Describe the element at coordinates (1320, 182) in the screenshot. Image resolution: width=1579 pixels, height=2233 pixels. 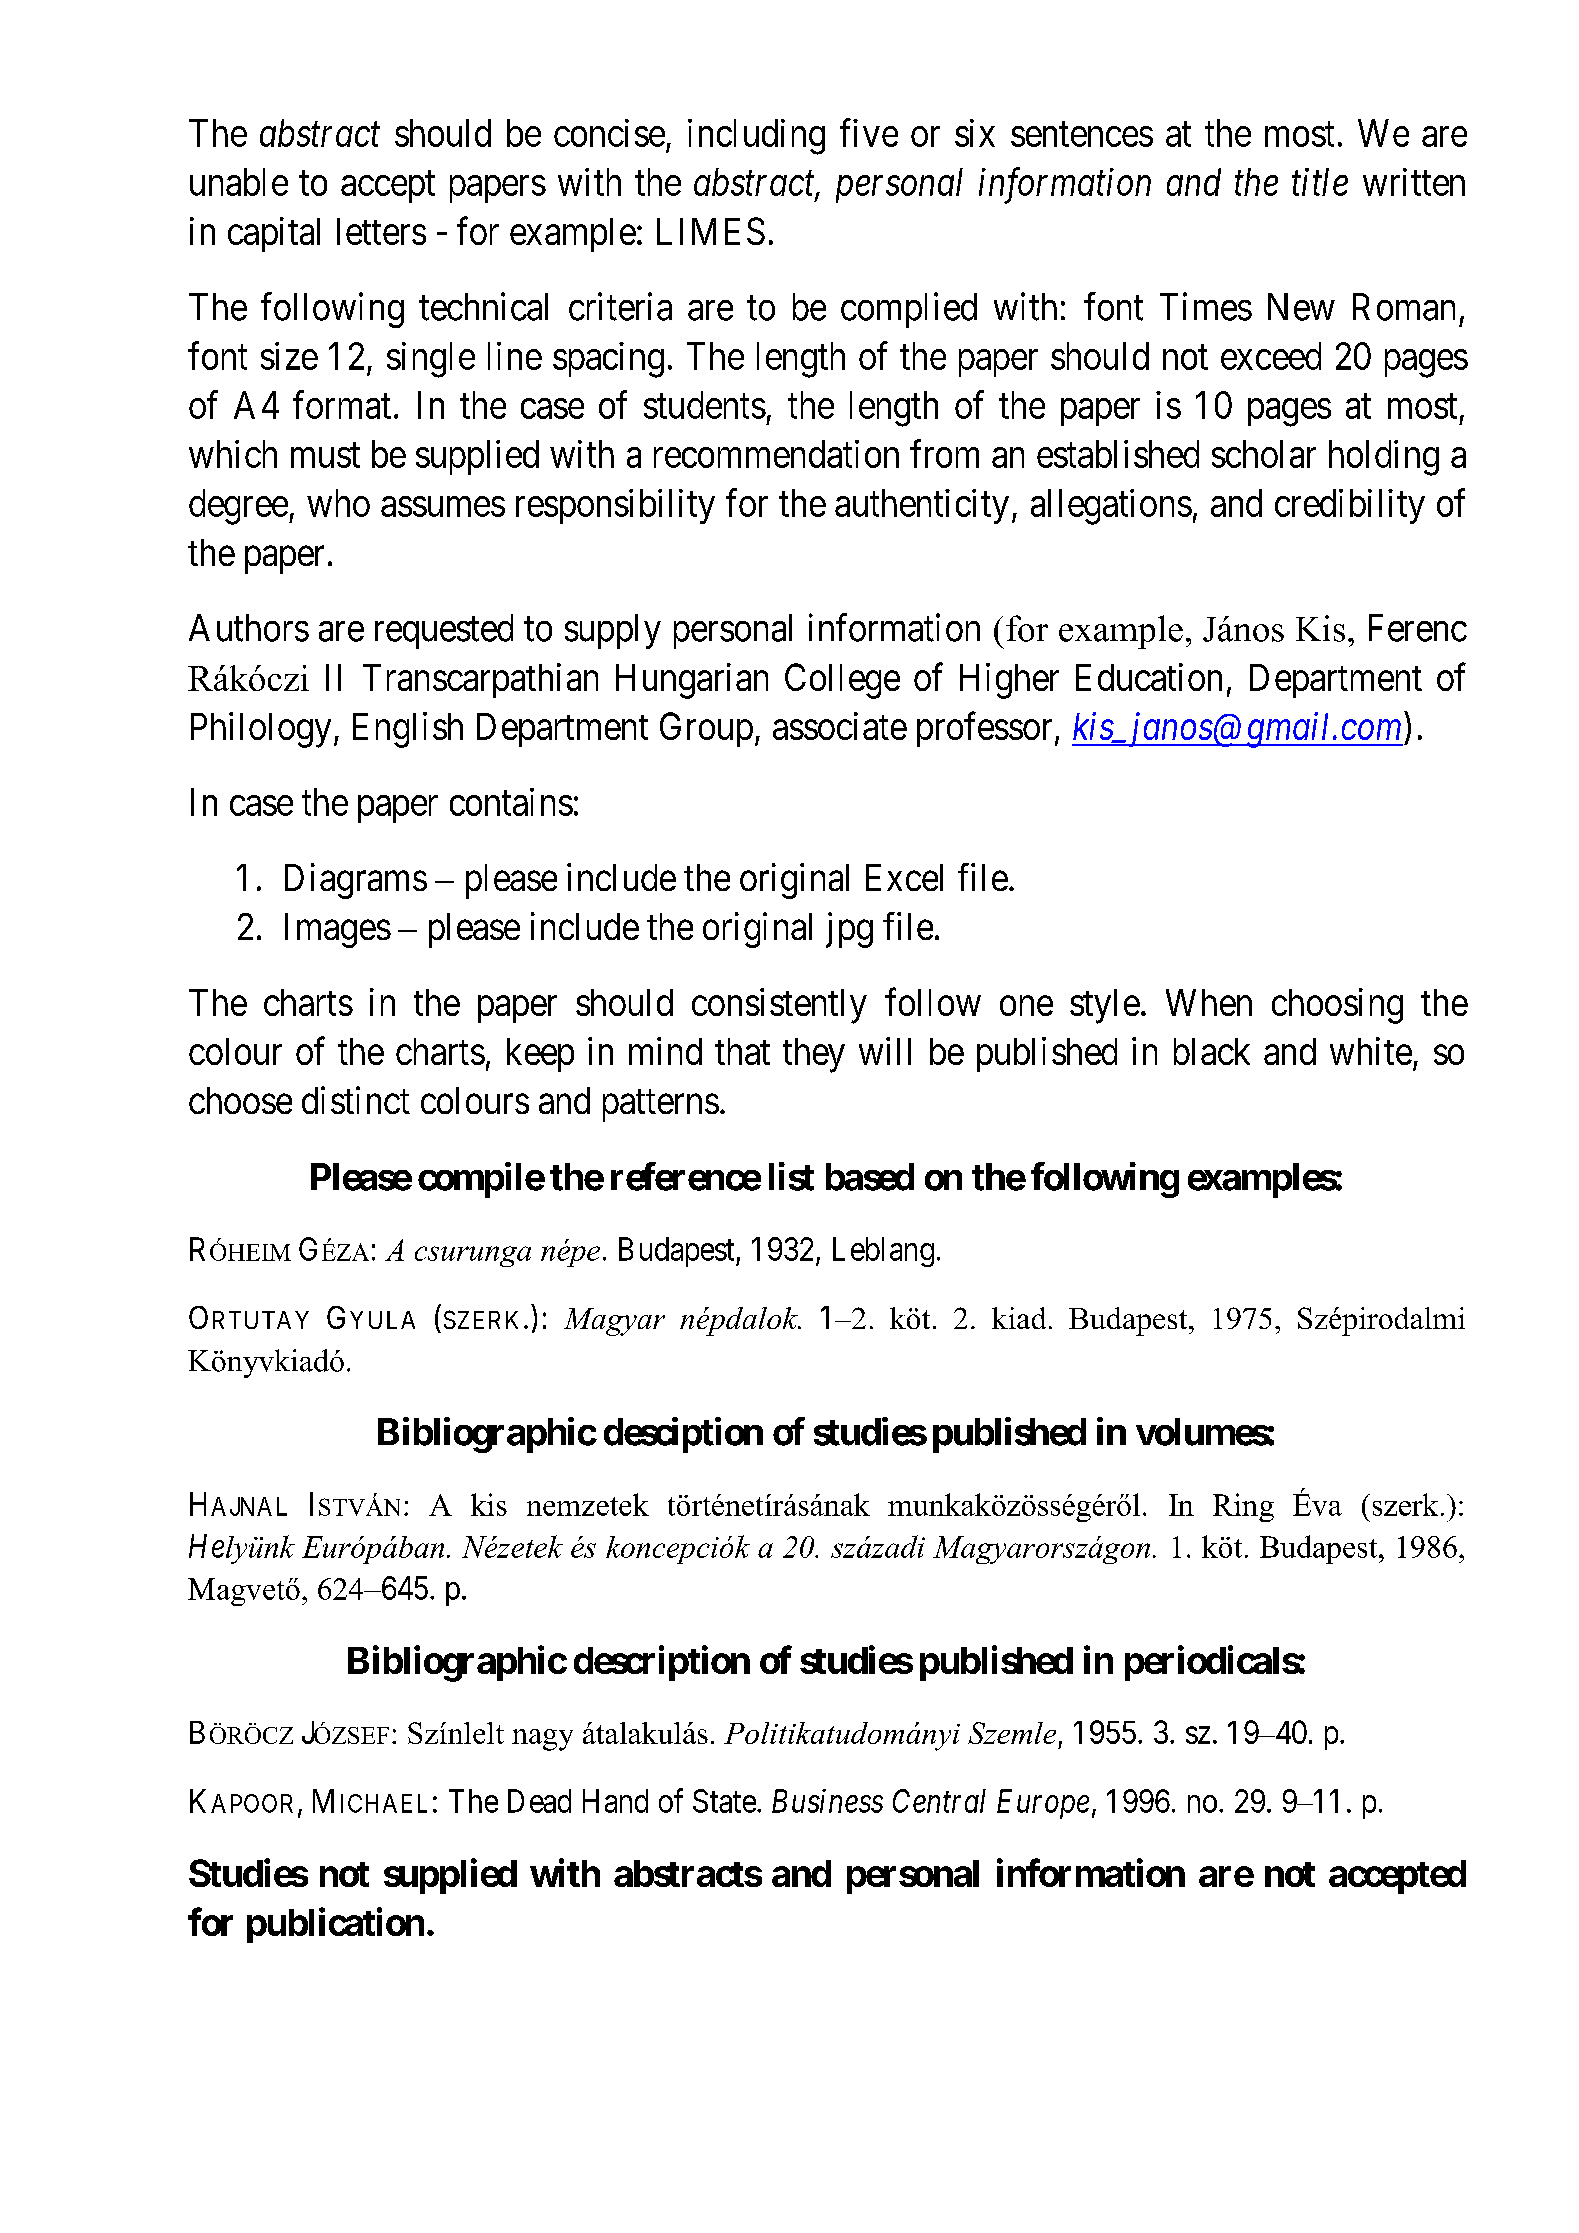
I see `title` at that location.
